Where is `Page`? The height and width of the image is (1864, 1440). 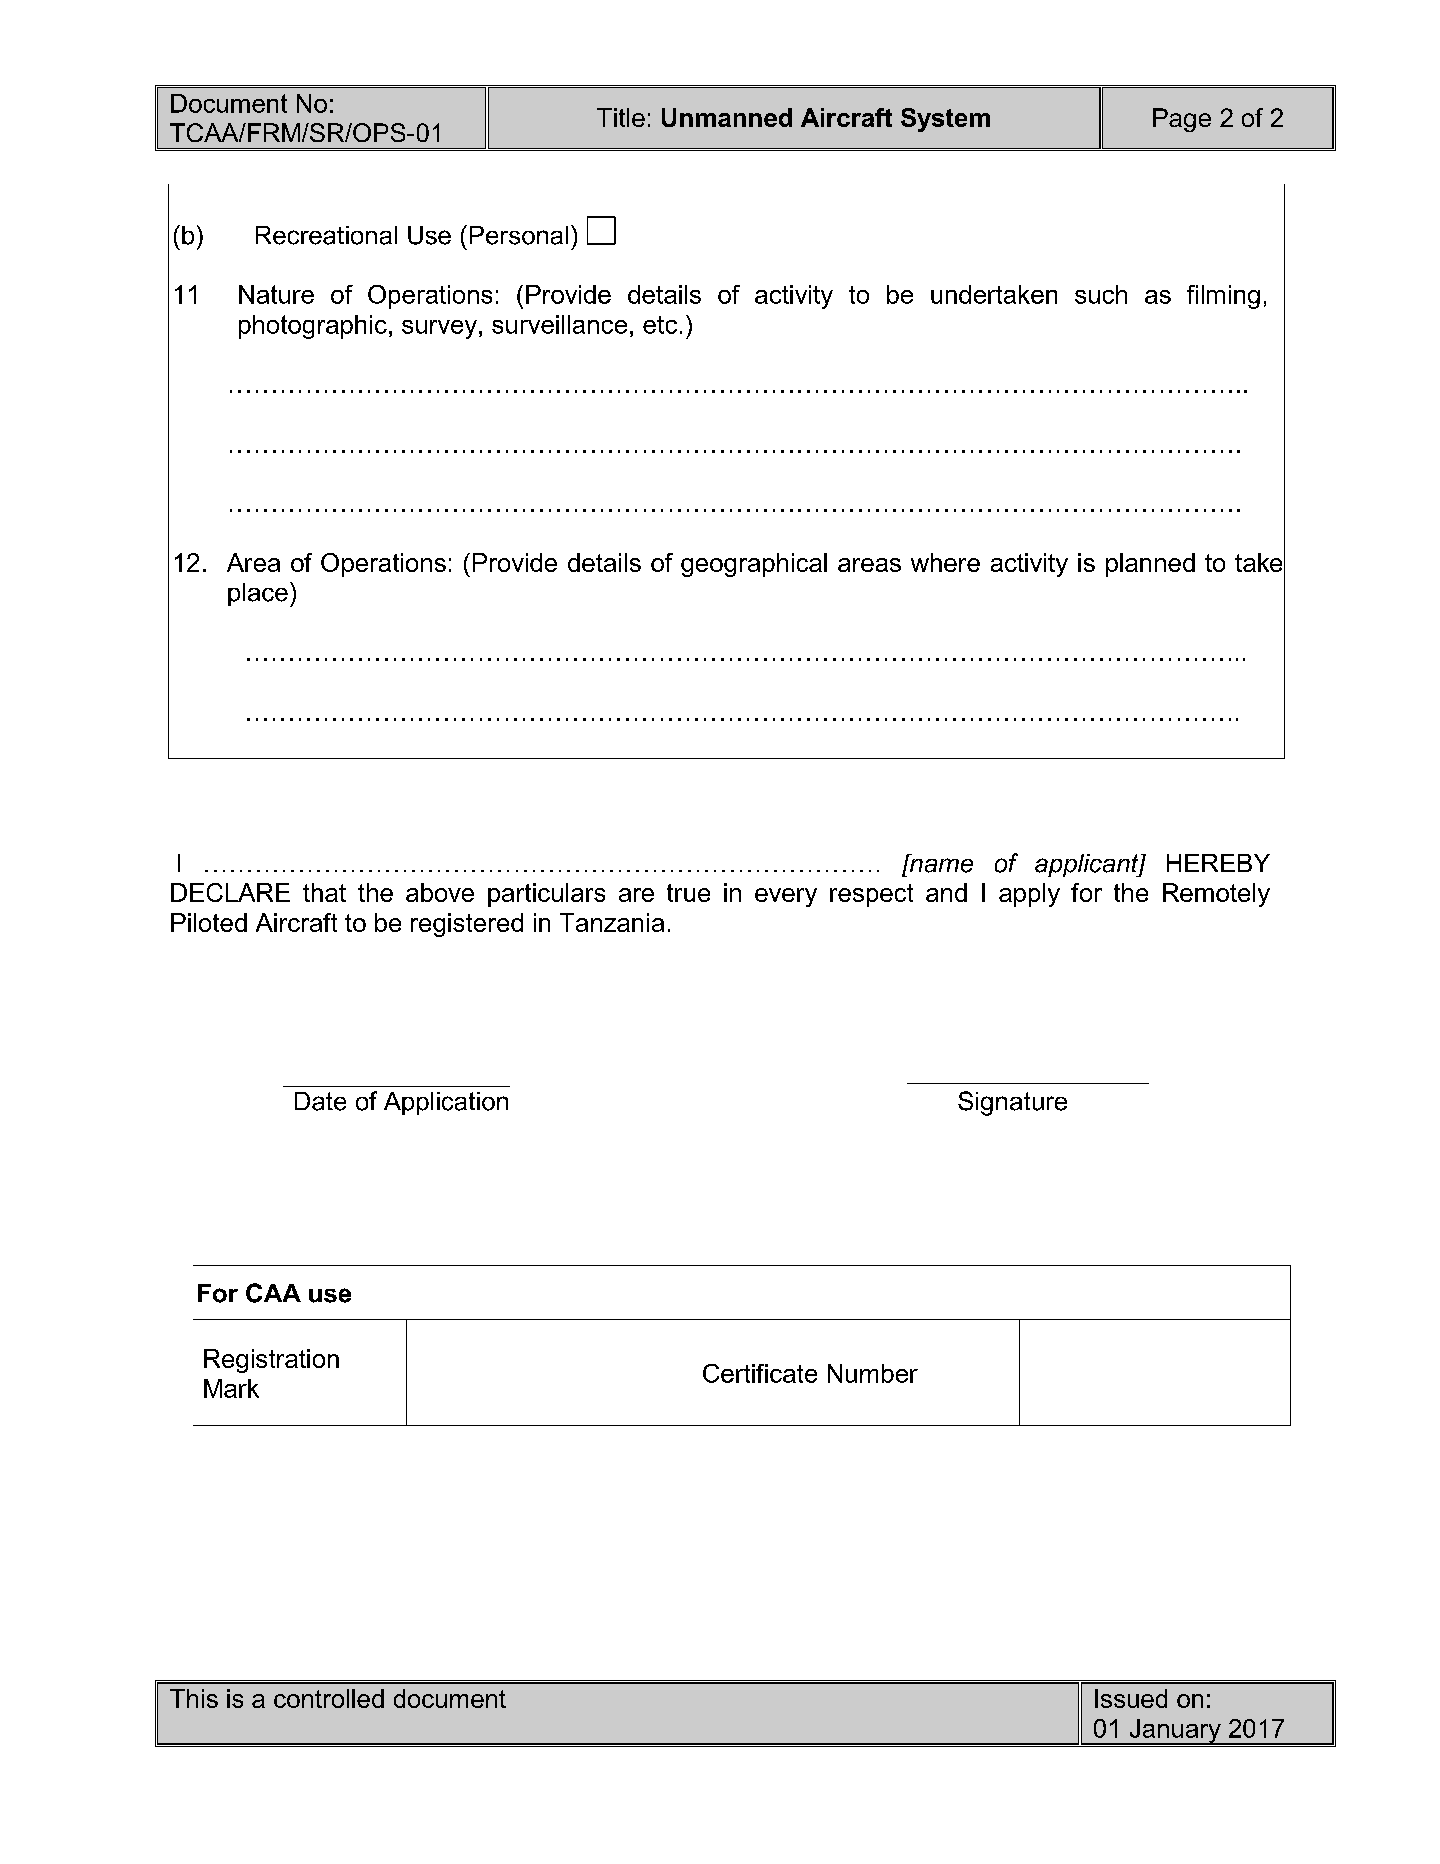
Page is located at coordinates (1182, 120).
